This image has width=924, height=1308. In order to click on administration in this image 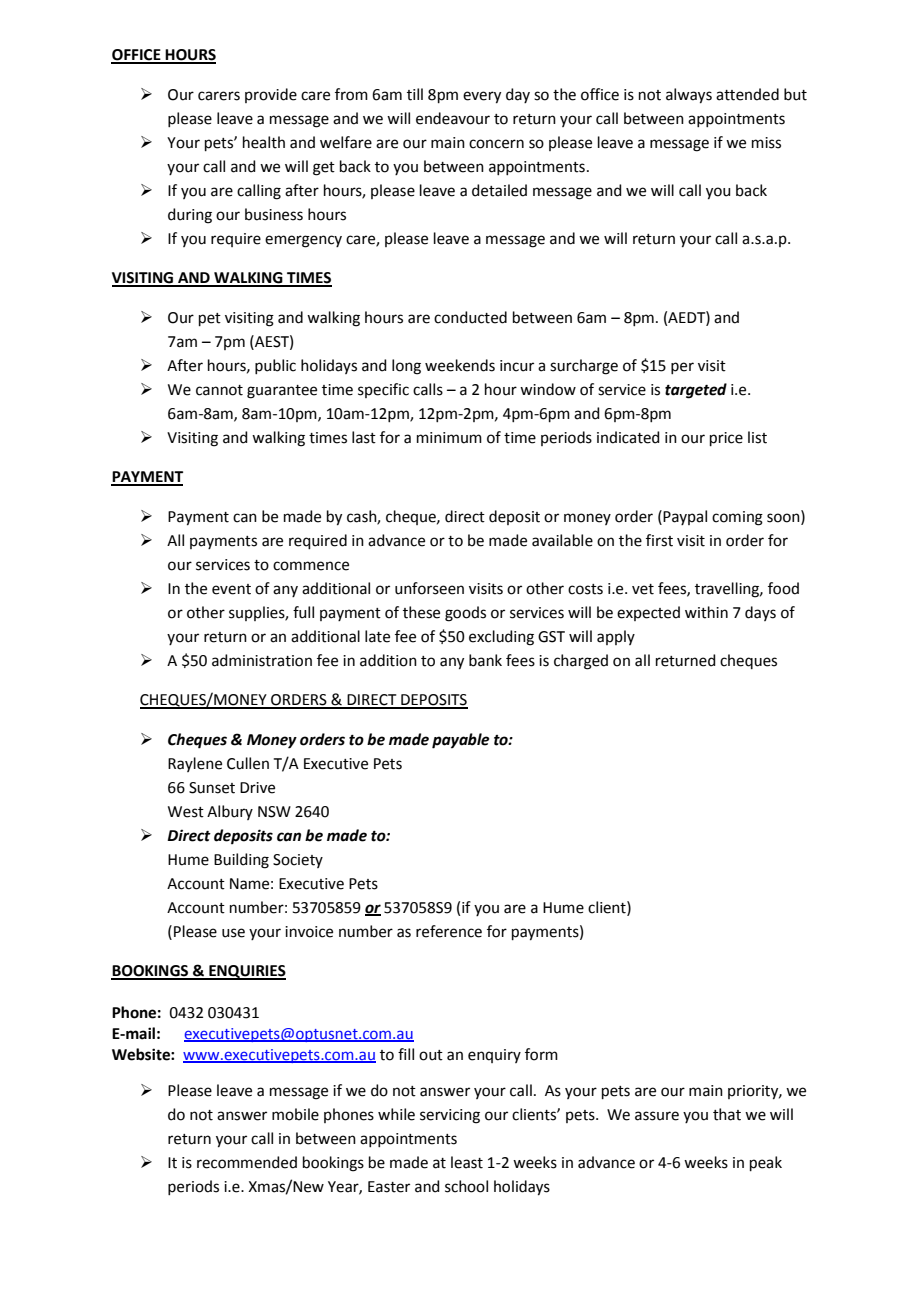, I will do `click(262, 660)`.
